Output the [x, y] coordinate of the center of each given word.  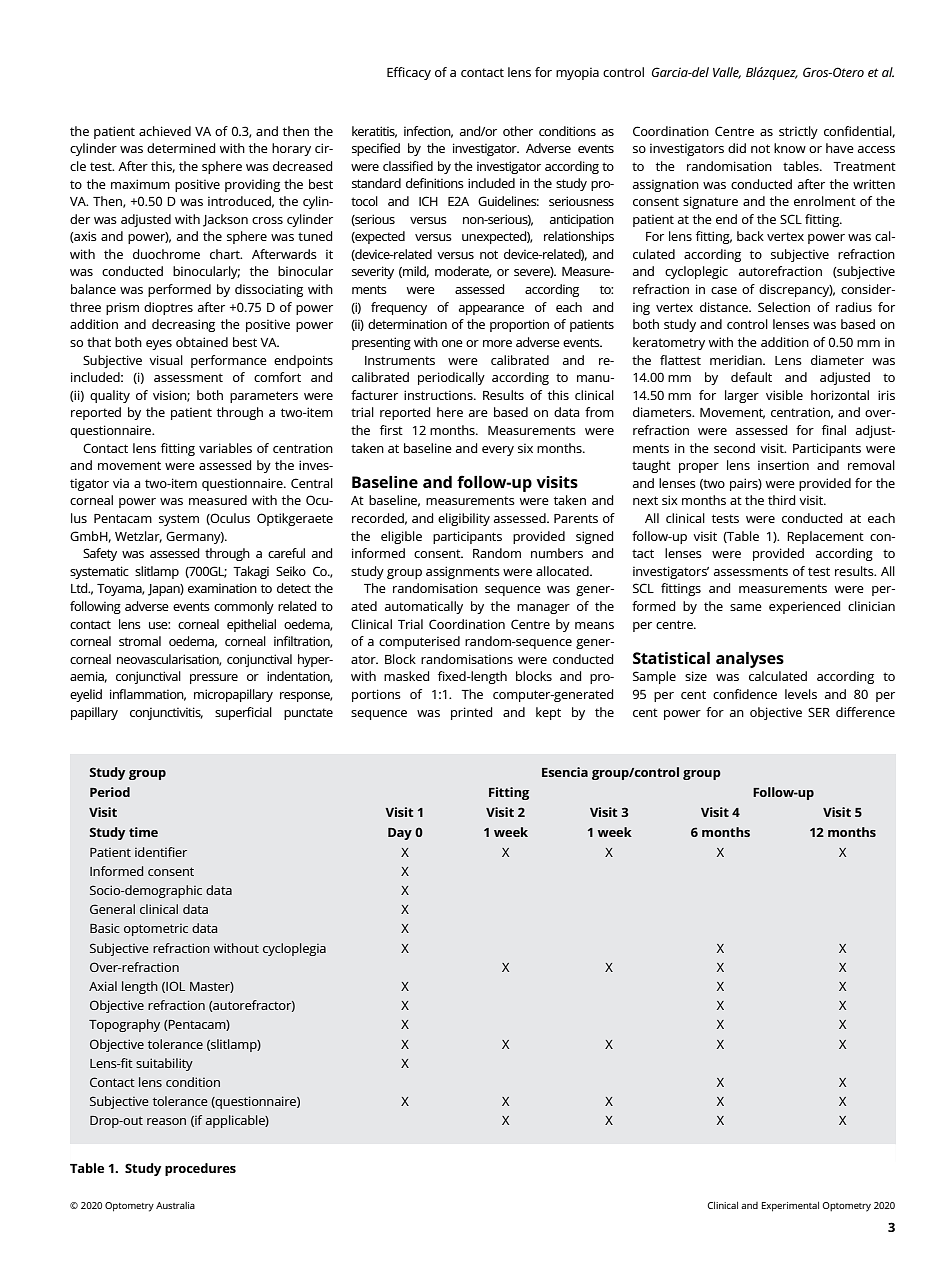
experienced [805, 607]
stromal [140, 641]
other [518, 131]
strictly [798, 132]
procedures [200, 1169]
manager [543, 609]
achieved [165, 131]
